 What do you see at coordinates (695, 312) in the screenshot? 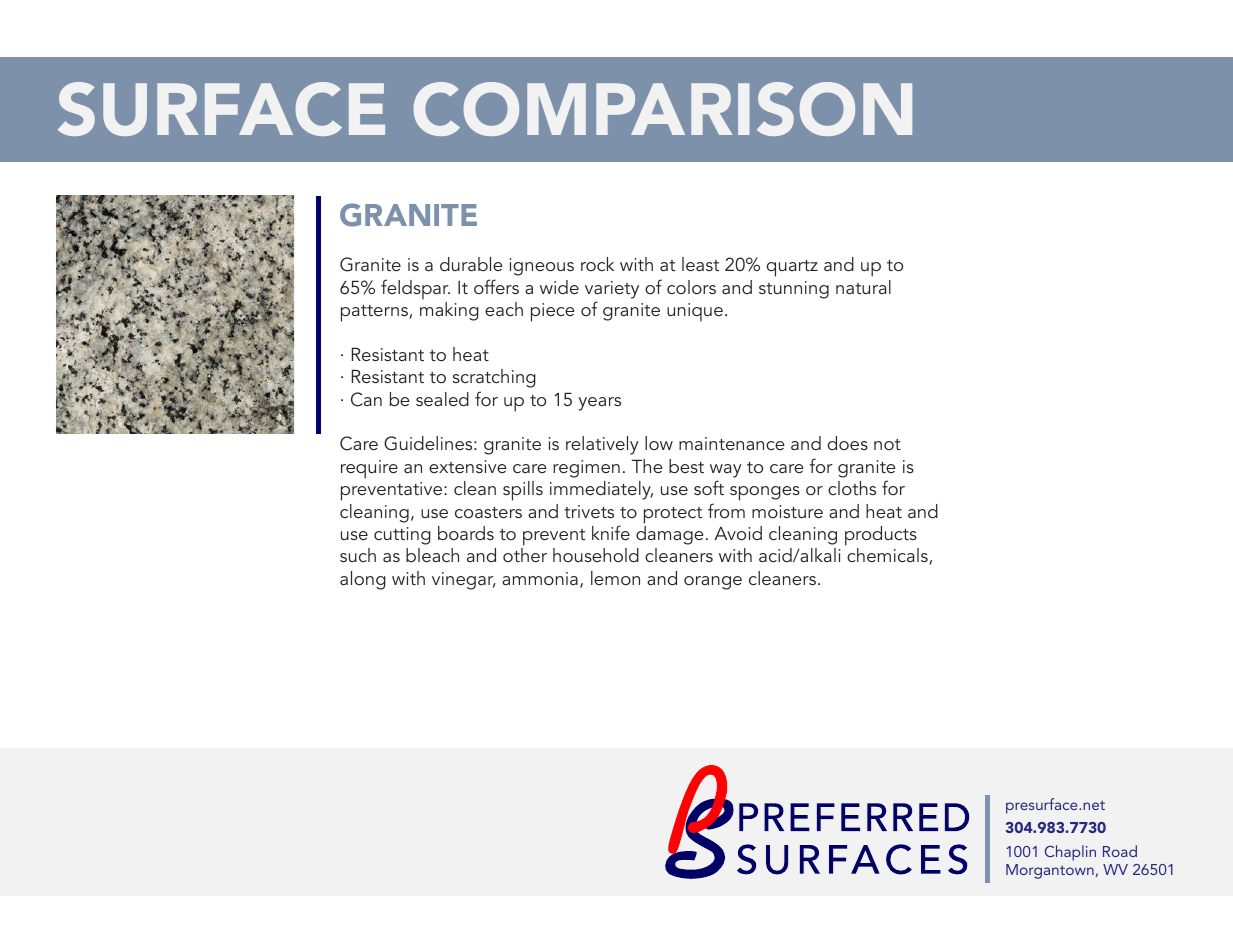
I see `unique` at bounding box center [695, 312].
